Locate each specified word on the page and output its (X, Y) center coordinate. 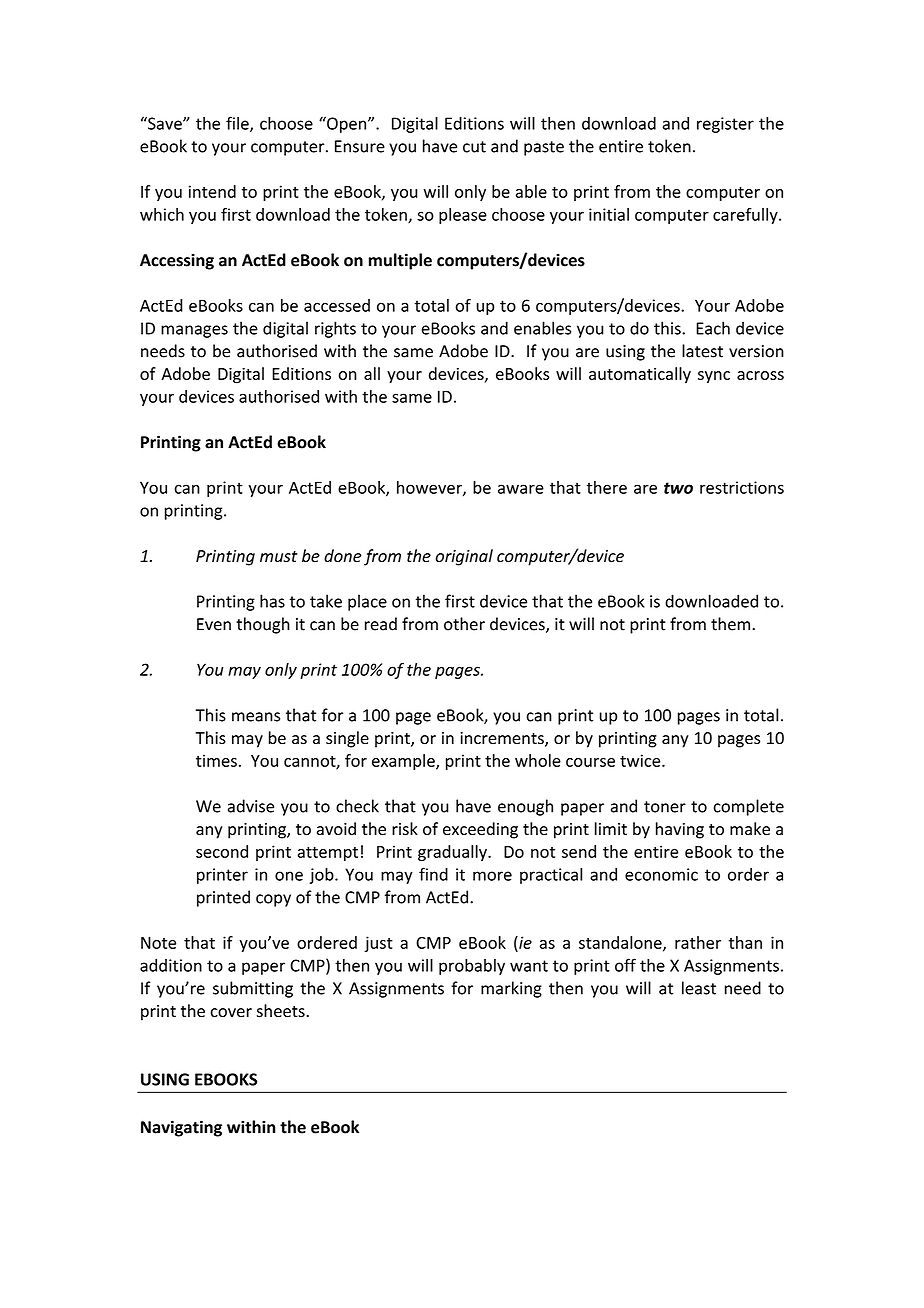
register (725, 125)
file (238, 124)
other (464, 624)
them (730, 624)
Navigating (181, 1128)
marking (511, 989)
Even (214, 624)
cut (474, 147)
